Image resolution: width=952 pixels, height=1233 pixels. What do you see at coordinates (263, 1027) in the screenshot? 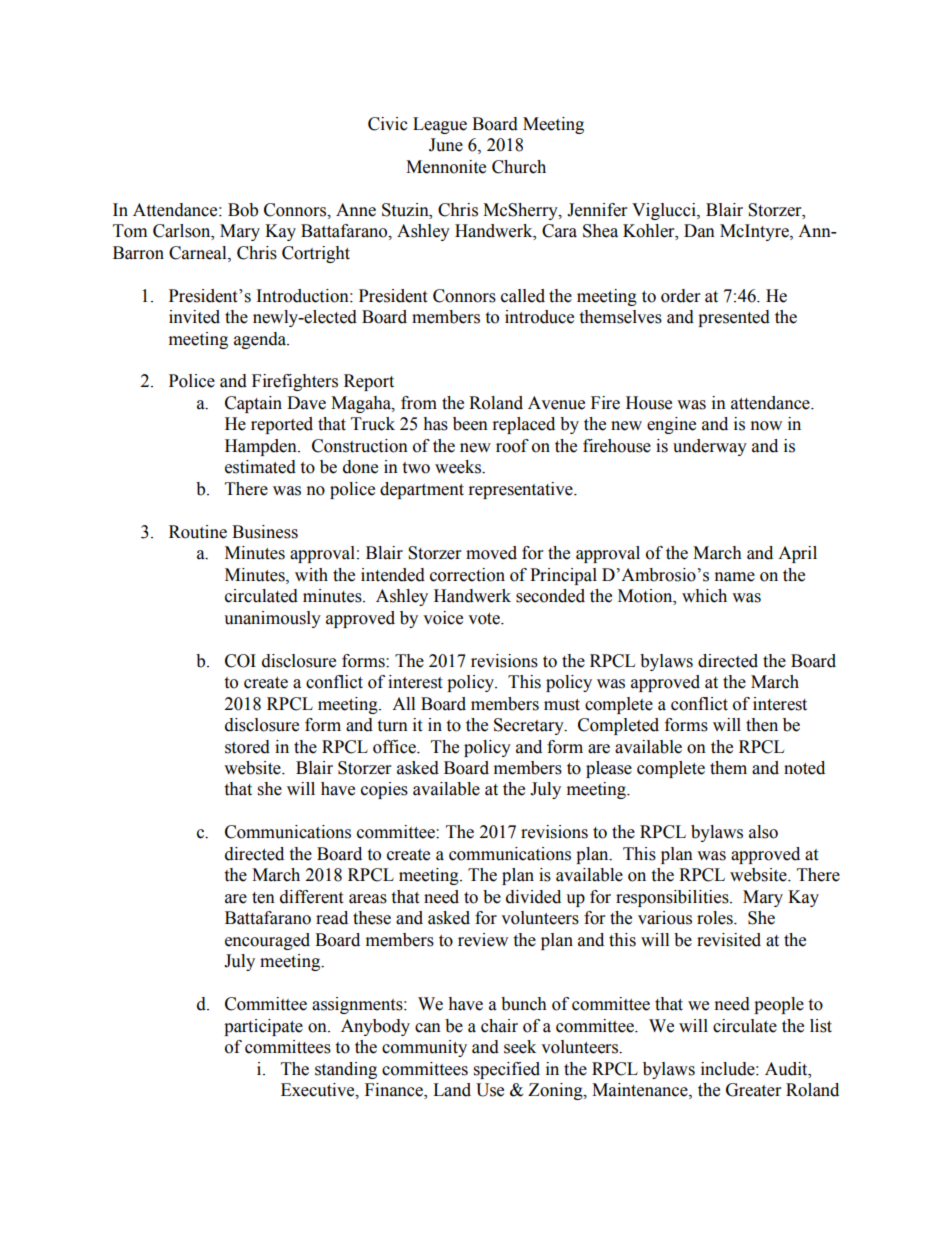
I see `participate` at bounding box center [263, 1027].
